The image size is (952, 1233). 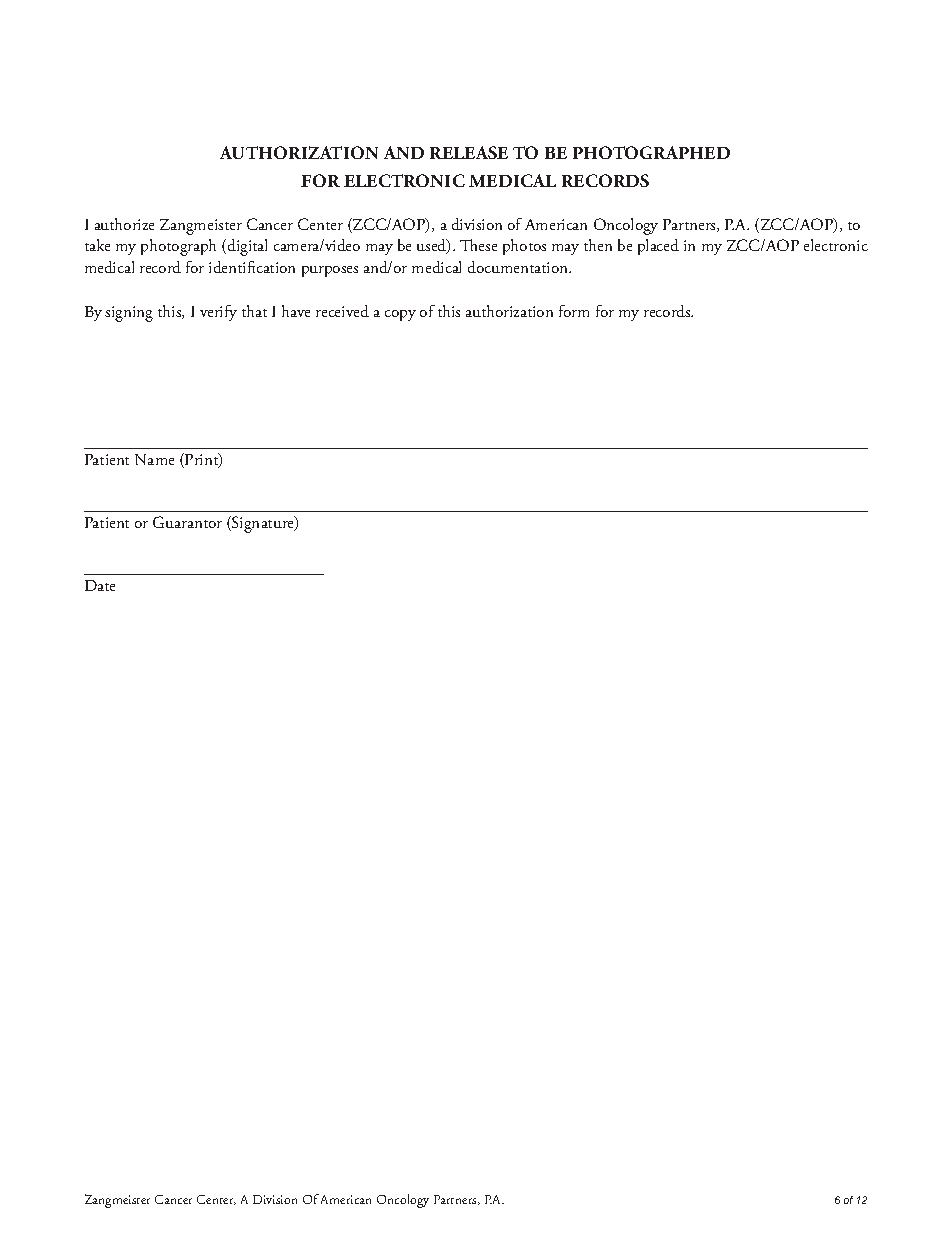 I want to click on documentation, so click(x=519, y=267).
